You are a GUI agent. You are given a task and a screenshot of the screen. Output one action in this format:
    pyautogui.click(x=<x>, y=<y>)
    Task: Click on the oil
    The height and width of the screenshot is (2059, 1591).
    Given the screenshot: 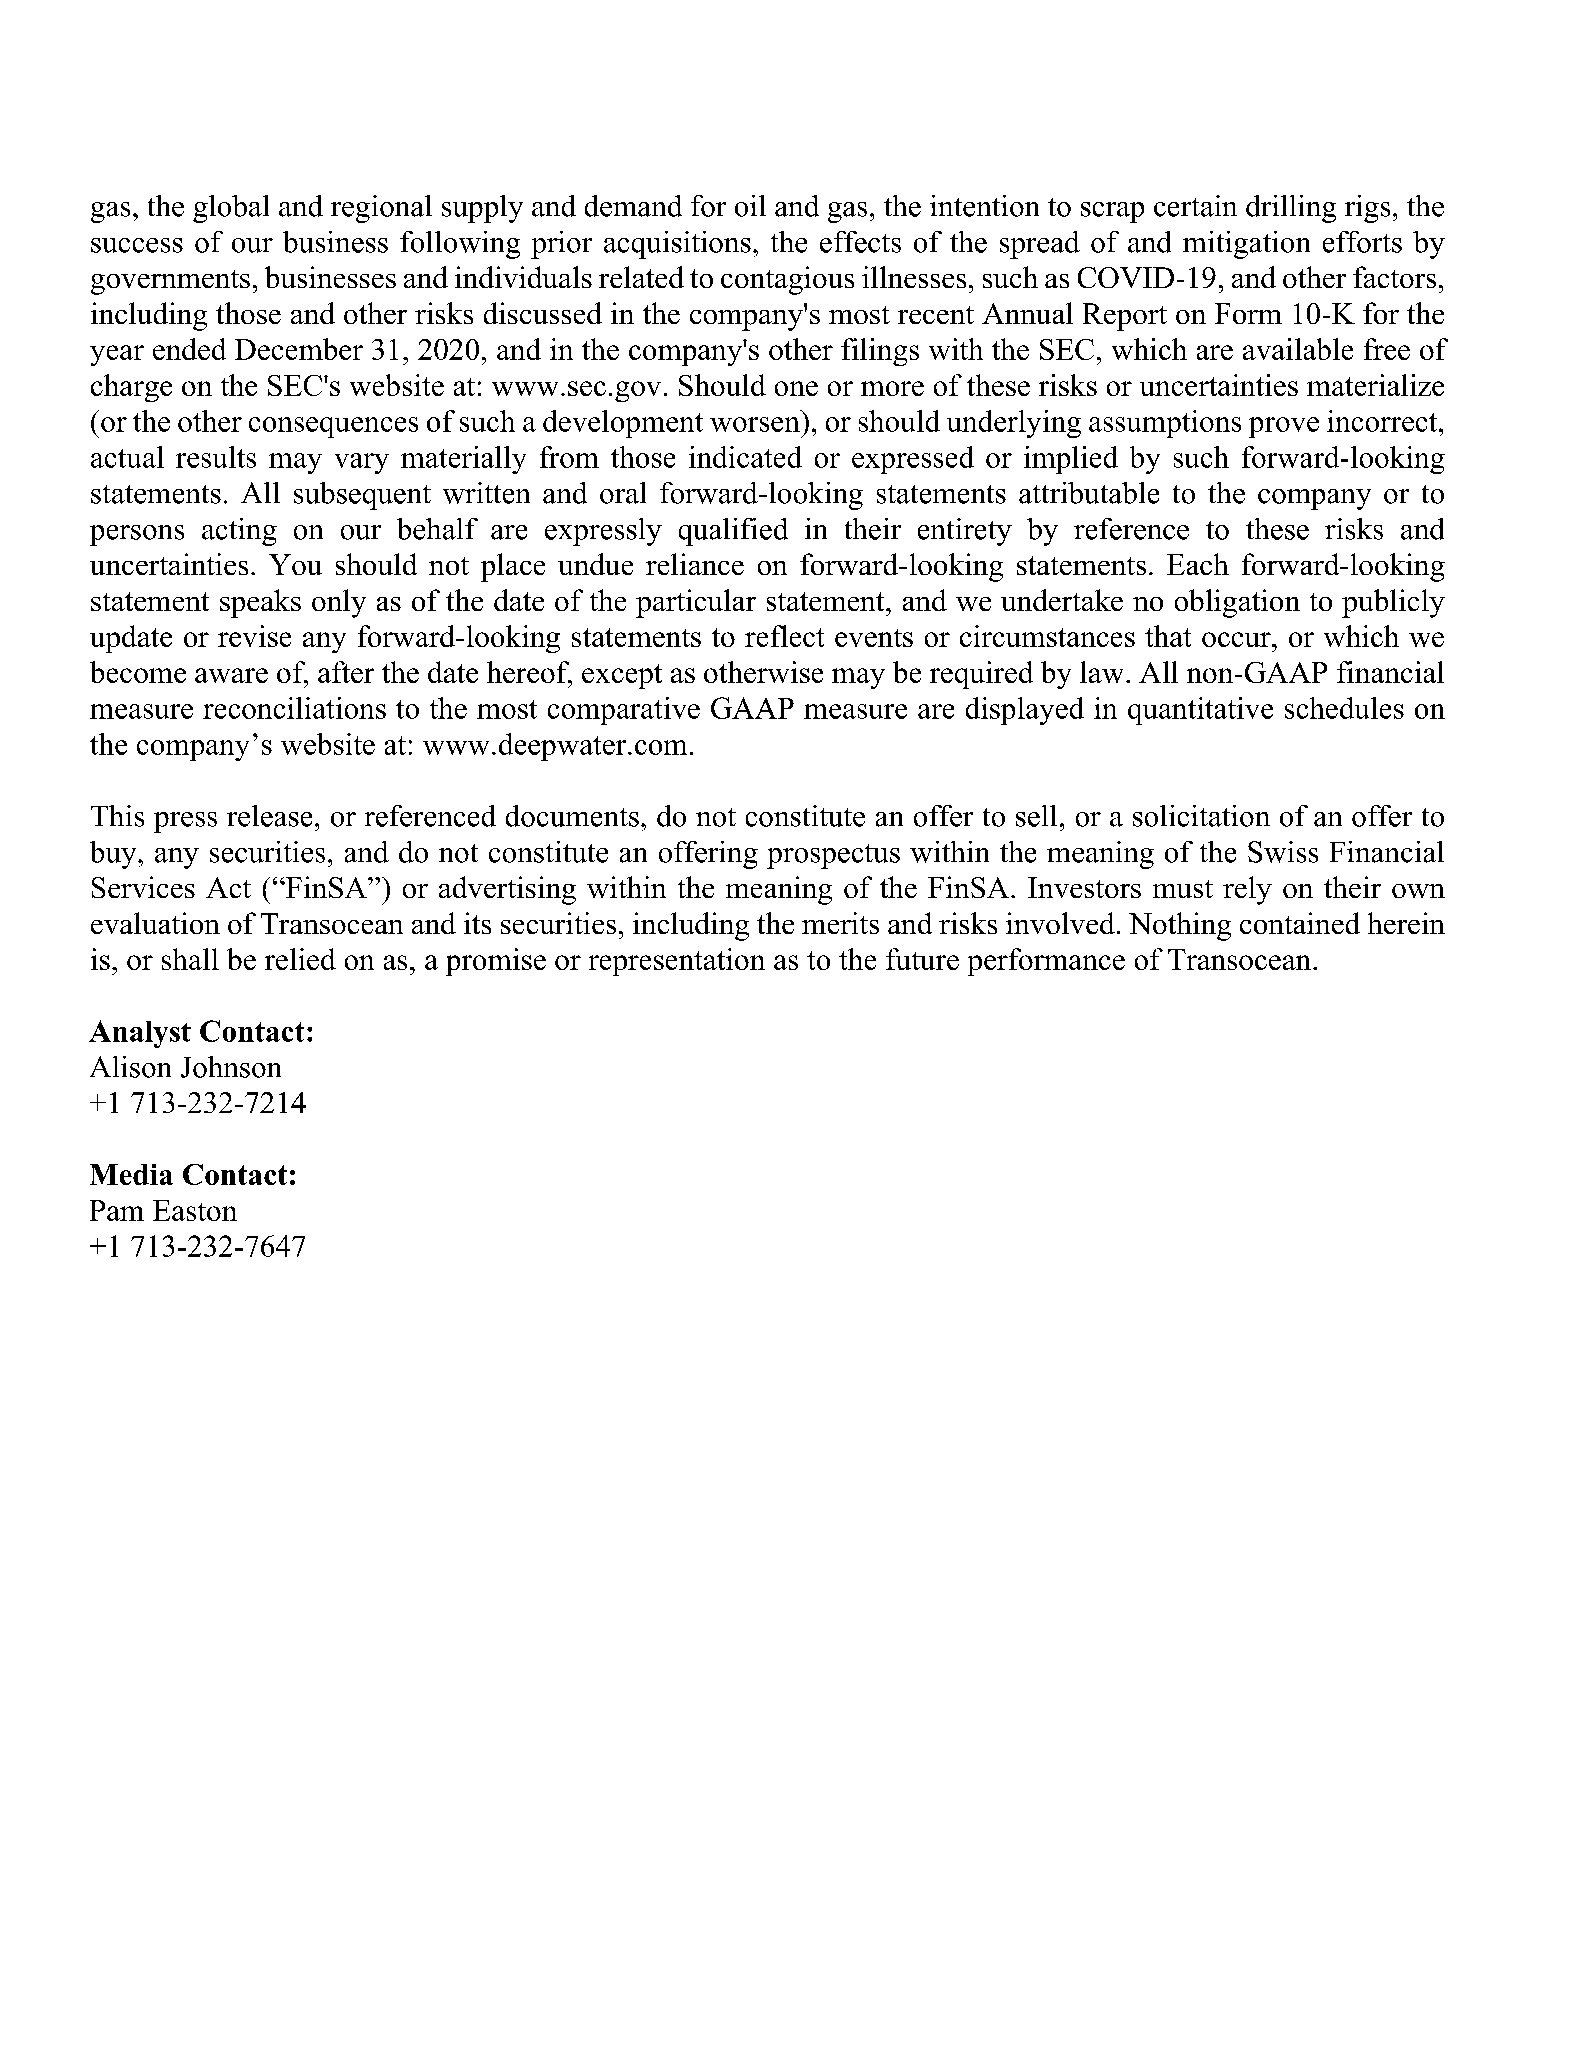 What is the action you would take?
    pyautogui.click(x=750, y=206)
